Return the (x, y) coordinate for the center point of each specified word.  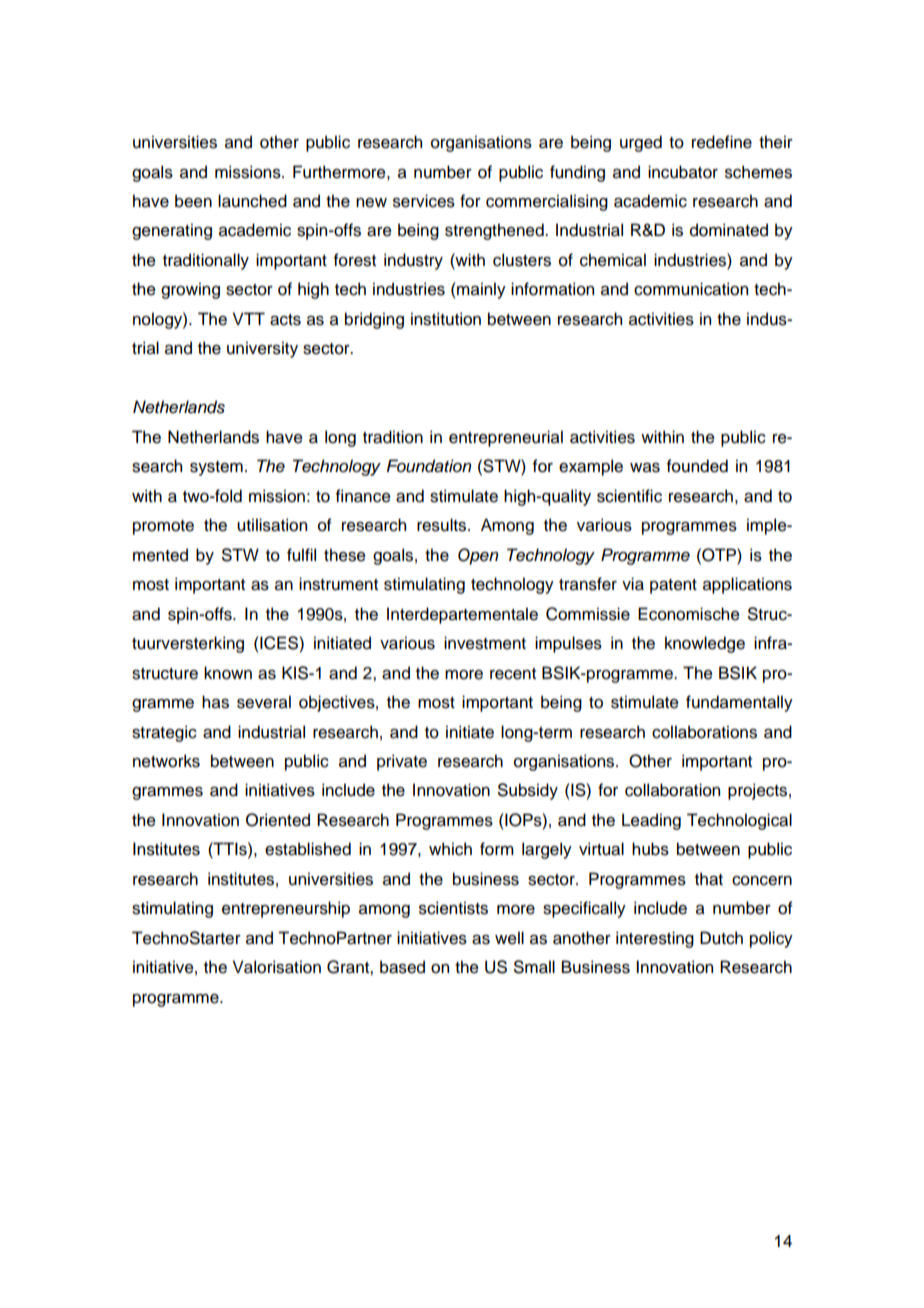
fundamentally (739, 703)
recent (513, 674)
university (262, 349)
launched (252, 201)
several (264, 702)
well (509, 938)
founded (697, 466)
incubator (683, 172)
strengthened (495, 231)
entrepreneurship (286, 909)
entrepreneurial (506, 438)
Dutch (721, 938)
